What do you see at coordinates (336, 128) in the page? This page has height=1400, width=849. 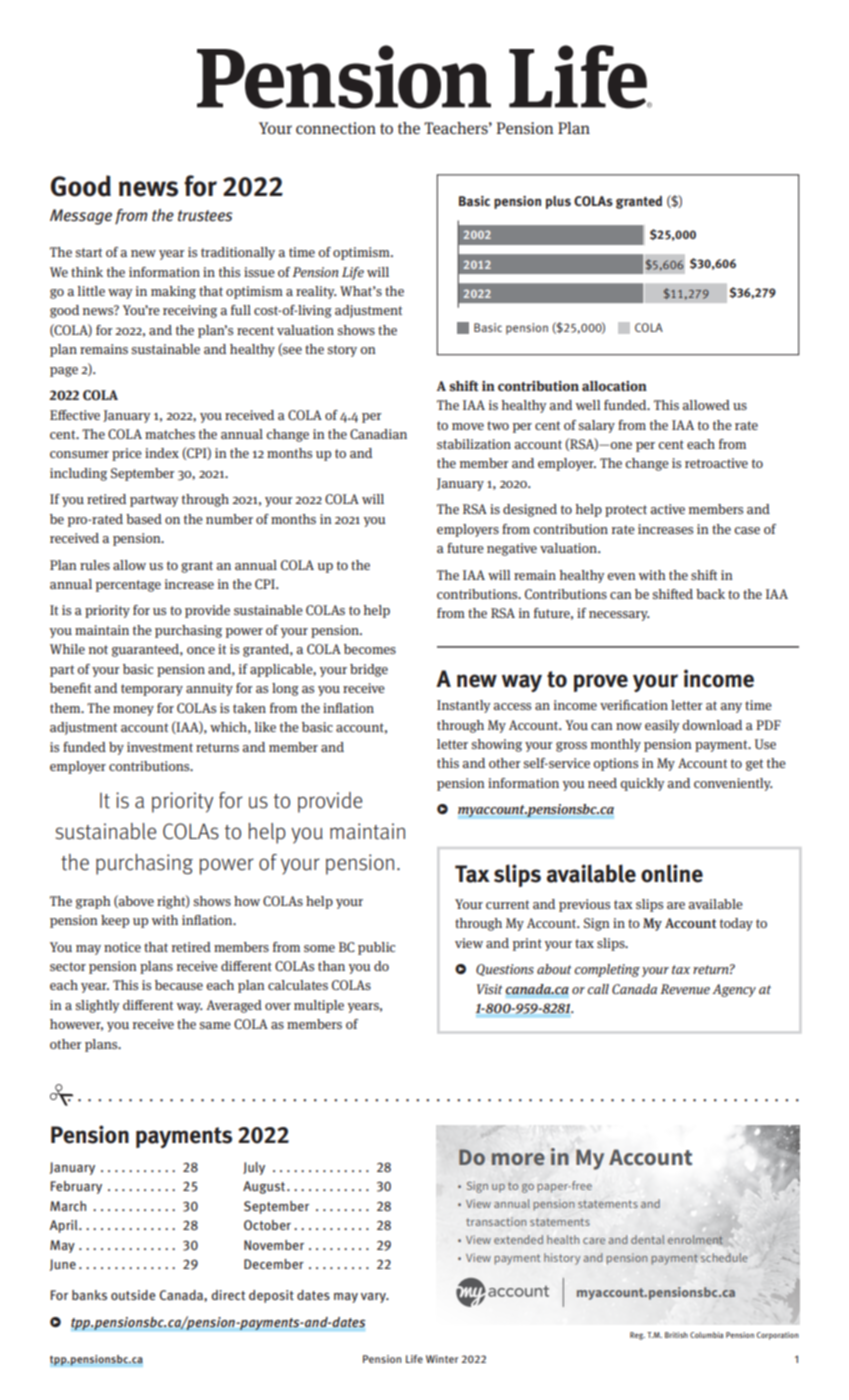 I see `connection` at bounding box center [336, 128].
